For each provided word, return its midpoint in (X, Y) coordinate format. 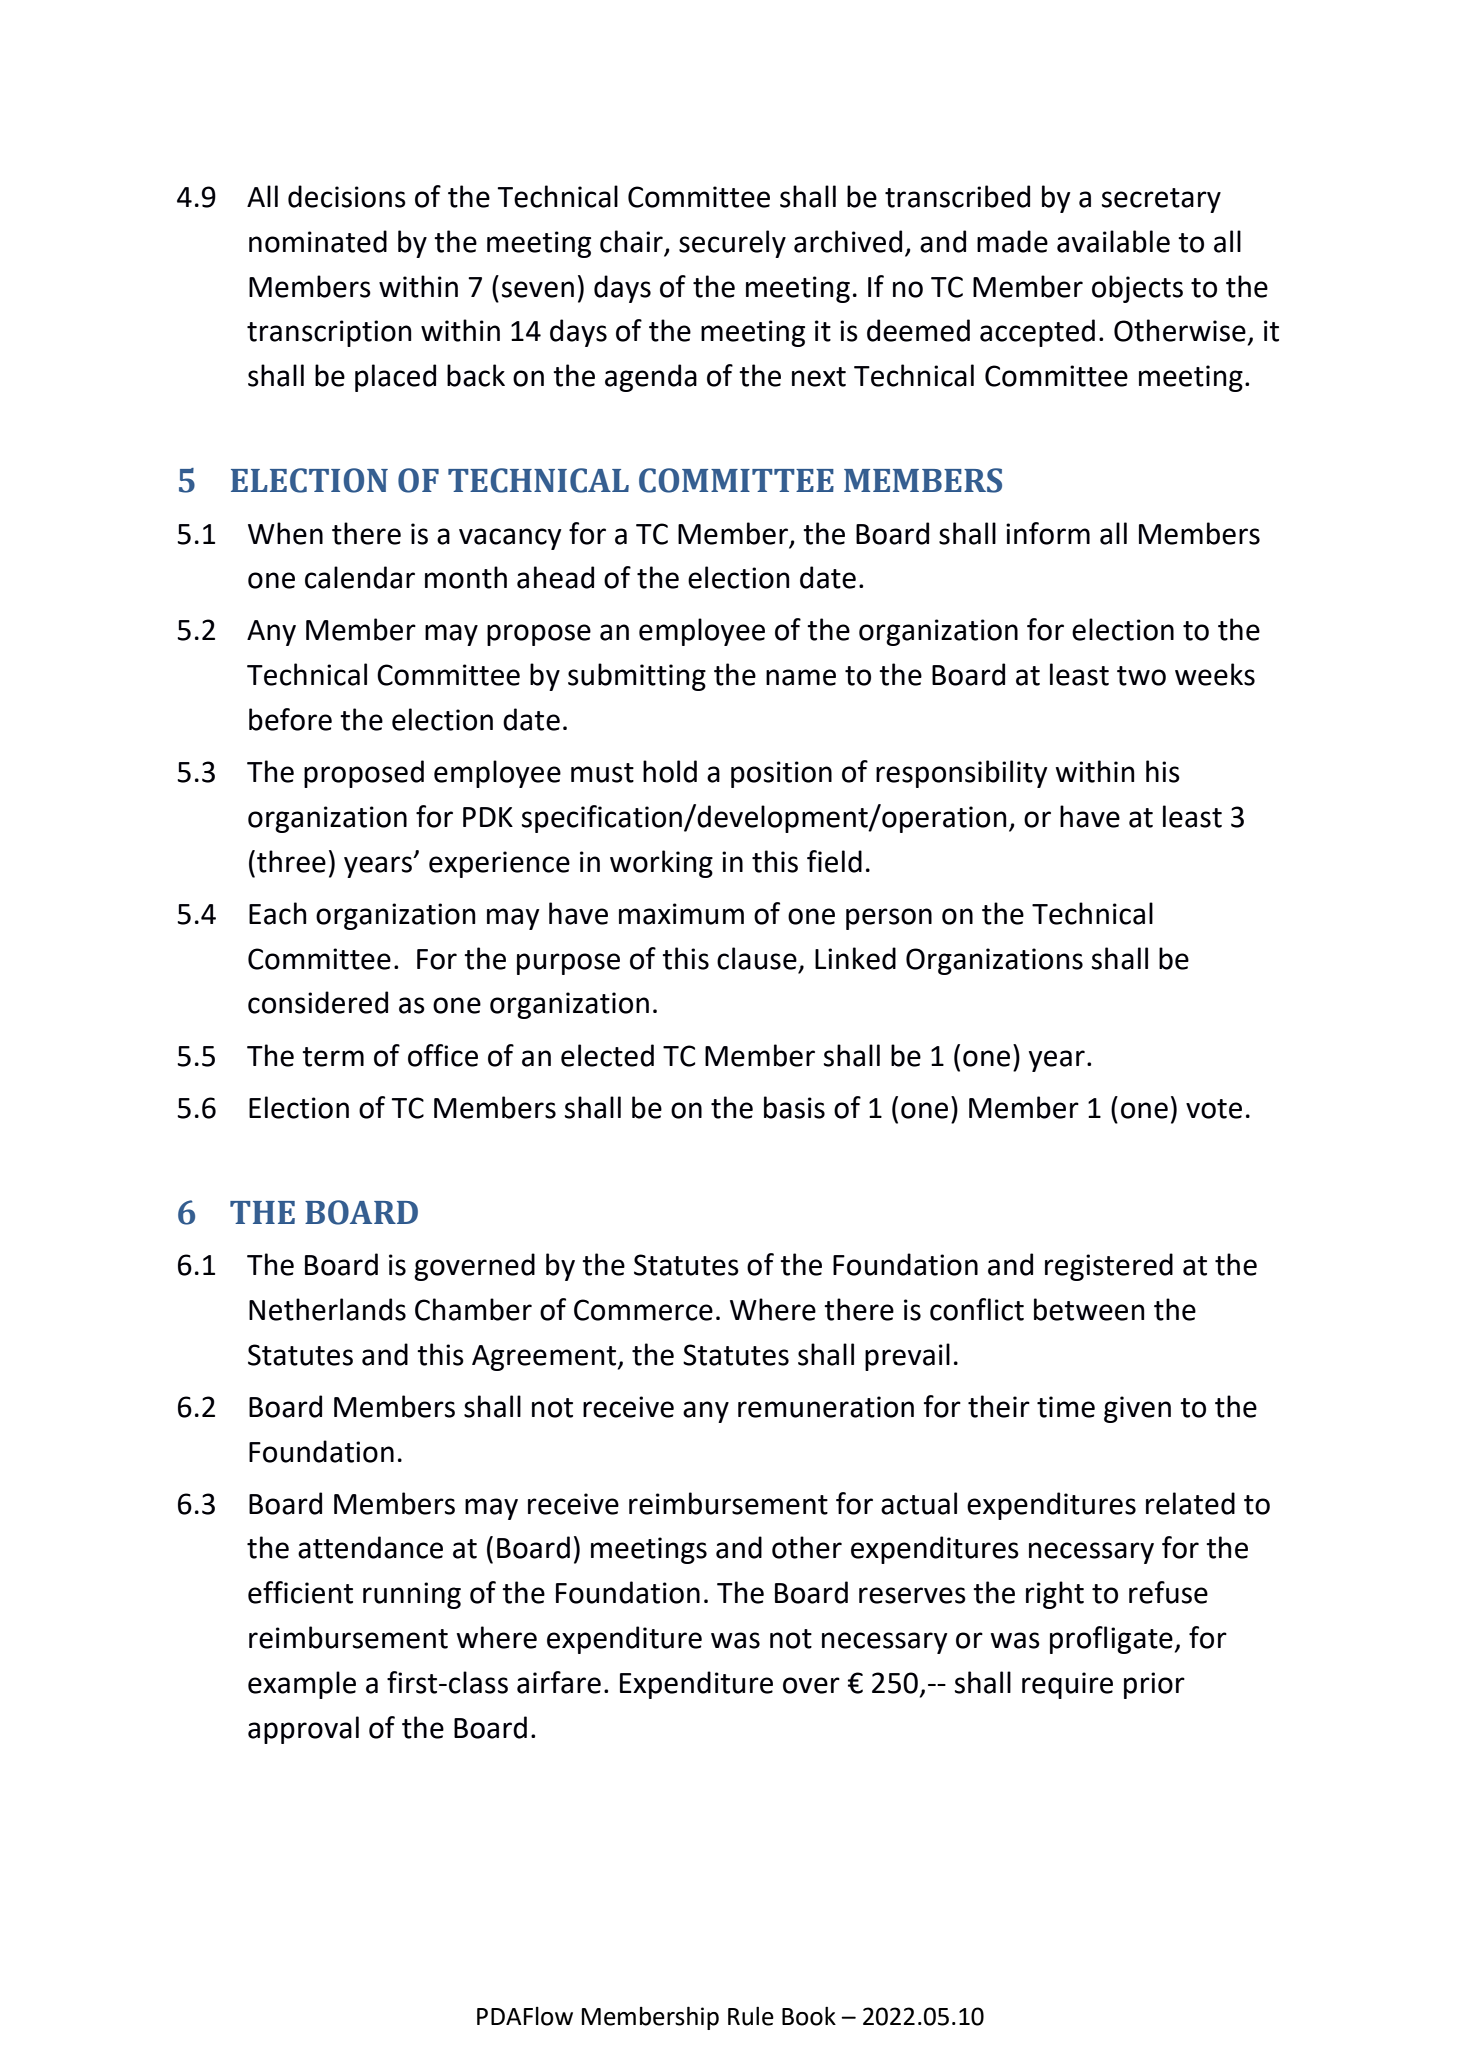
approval (303, 1730)
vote (1214, 1109)
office (443, 1055)
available (1113, 241)
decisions (347, 196)
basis (794, 1107)
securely (732, 244)
